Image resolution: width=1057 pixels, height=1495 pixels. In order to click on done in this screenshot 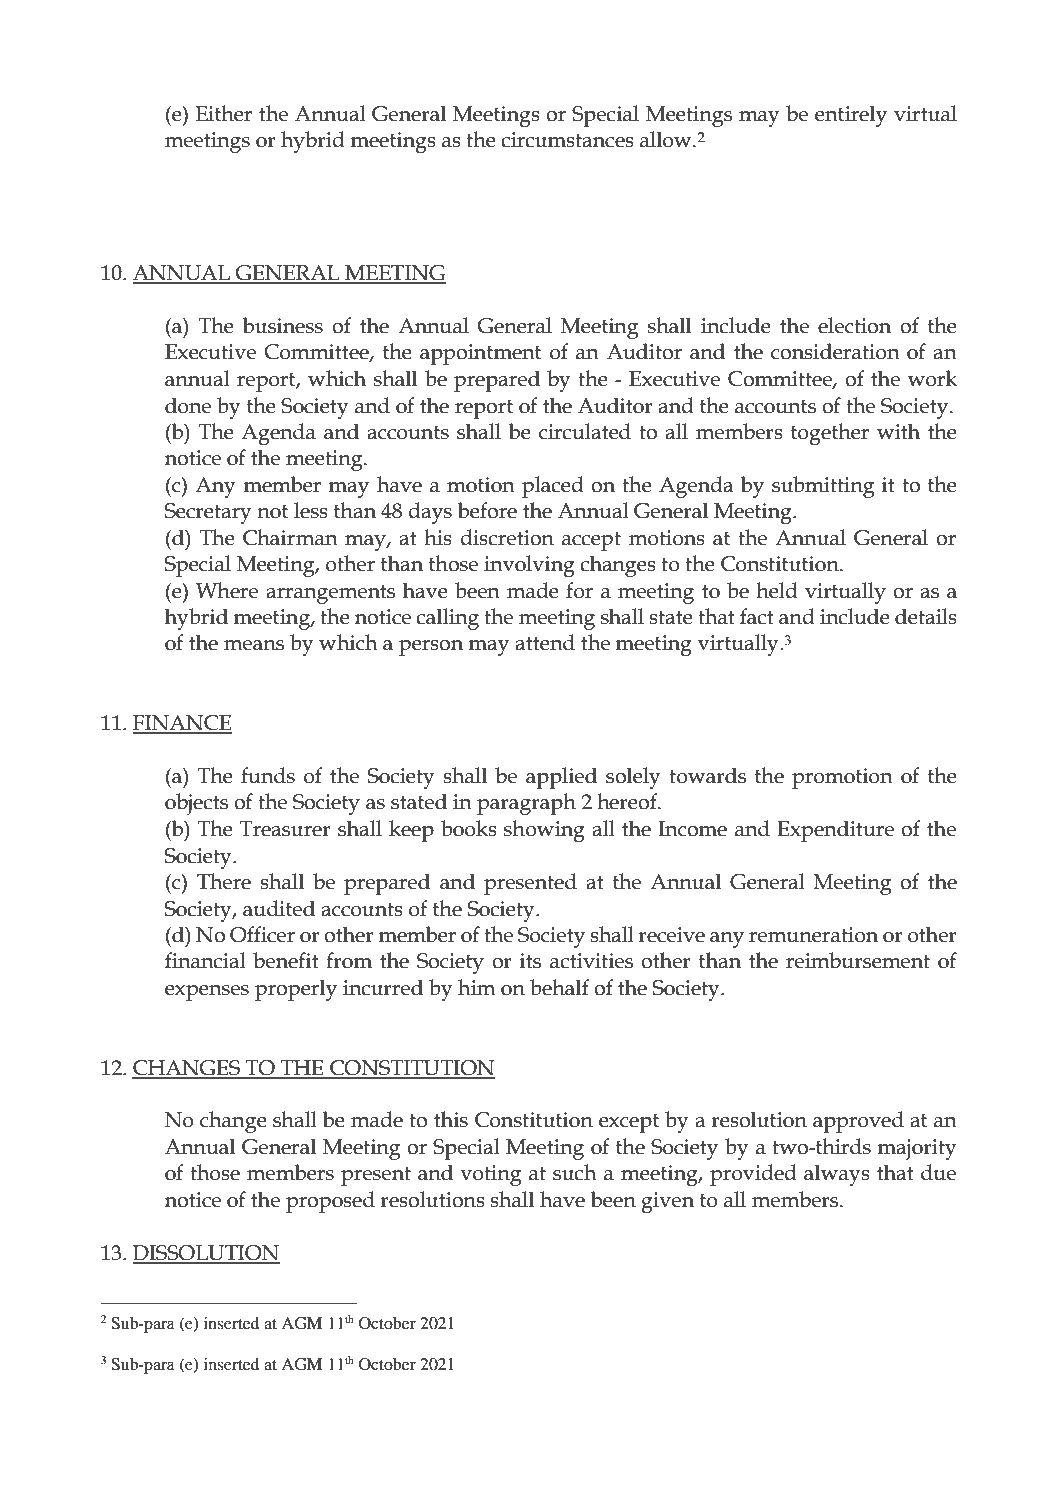, I will do `click(188, 405)`.
